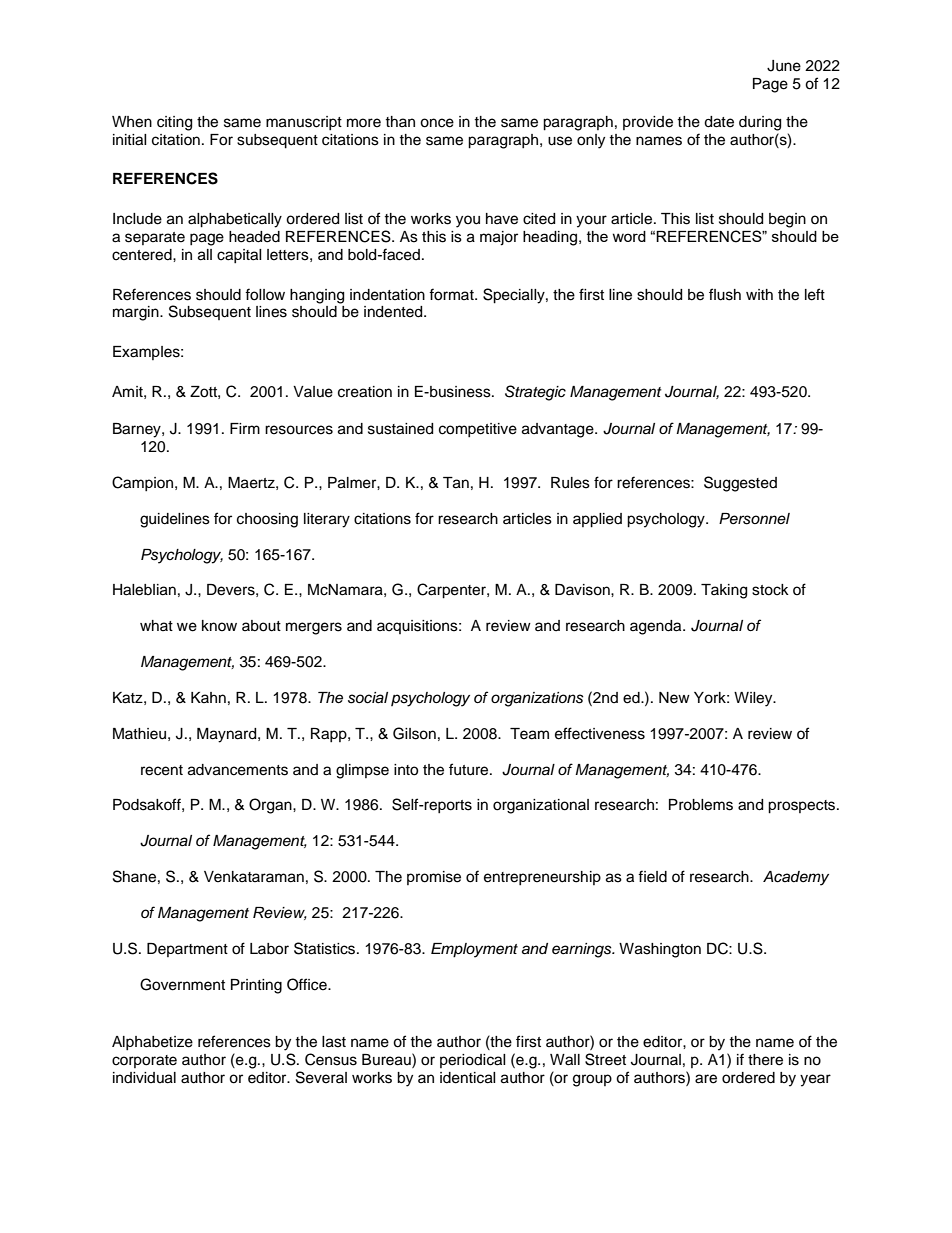 The width and height of the page is (952, 1233). Describe the element at coordinates (719, 122) in the page. I see `date` at that location.
